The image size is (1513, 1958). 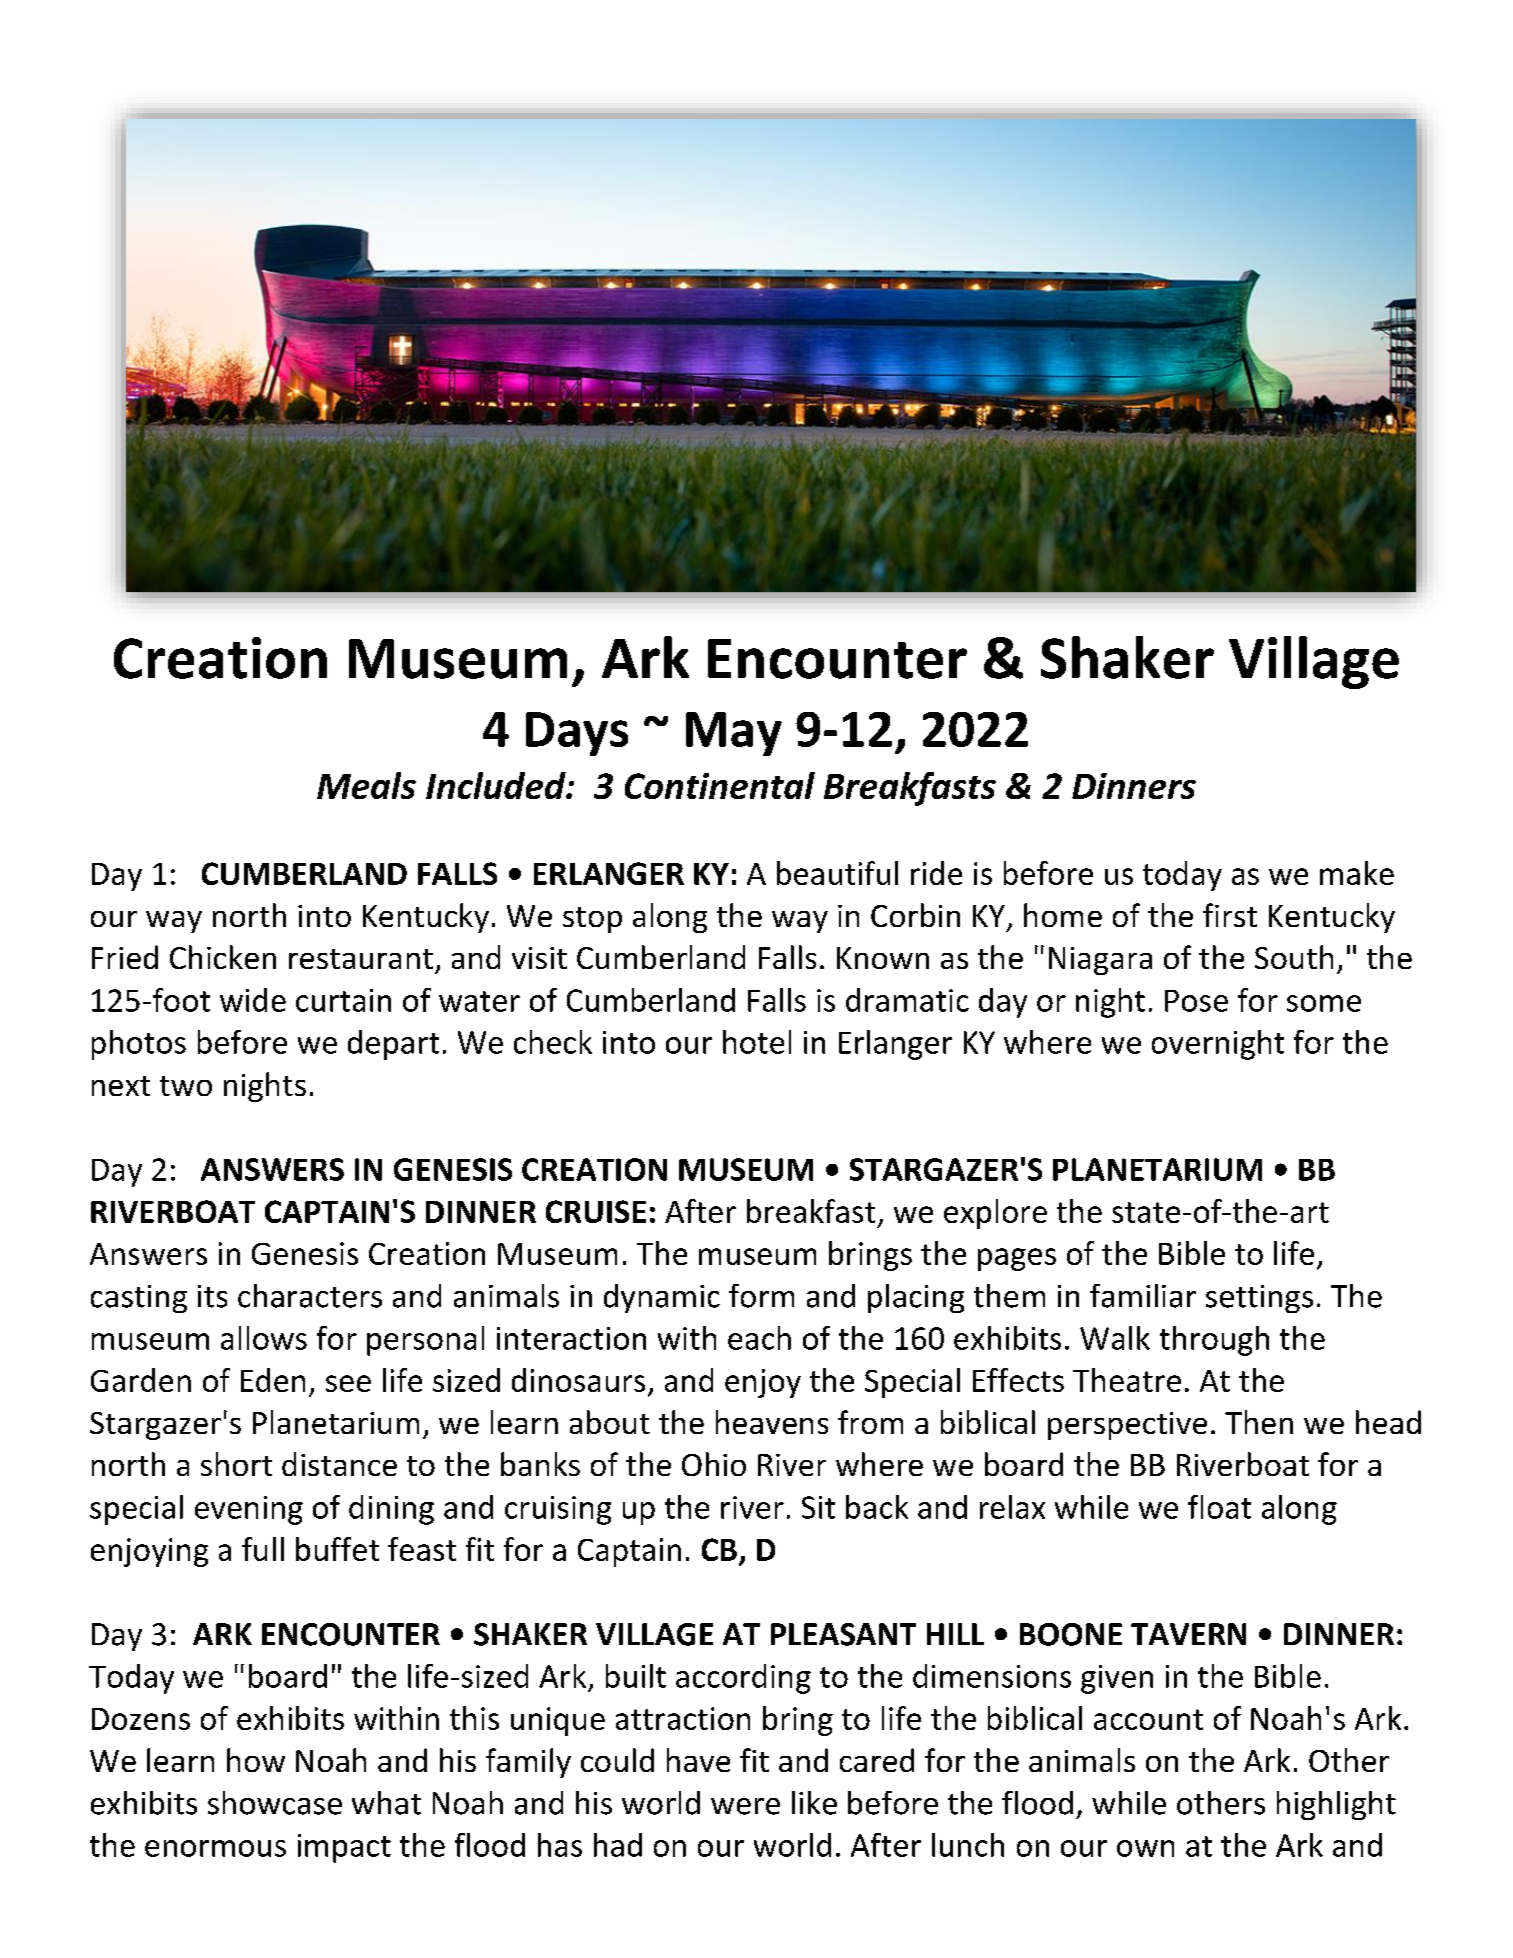 What do you see at coordinates (1357, 873) in the image?
I see `make` at bounding box center [1357, 873].
